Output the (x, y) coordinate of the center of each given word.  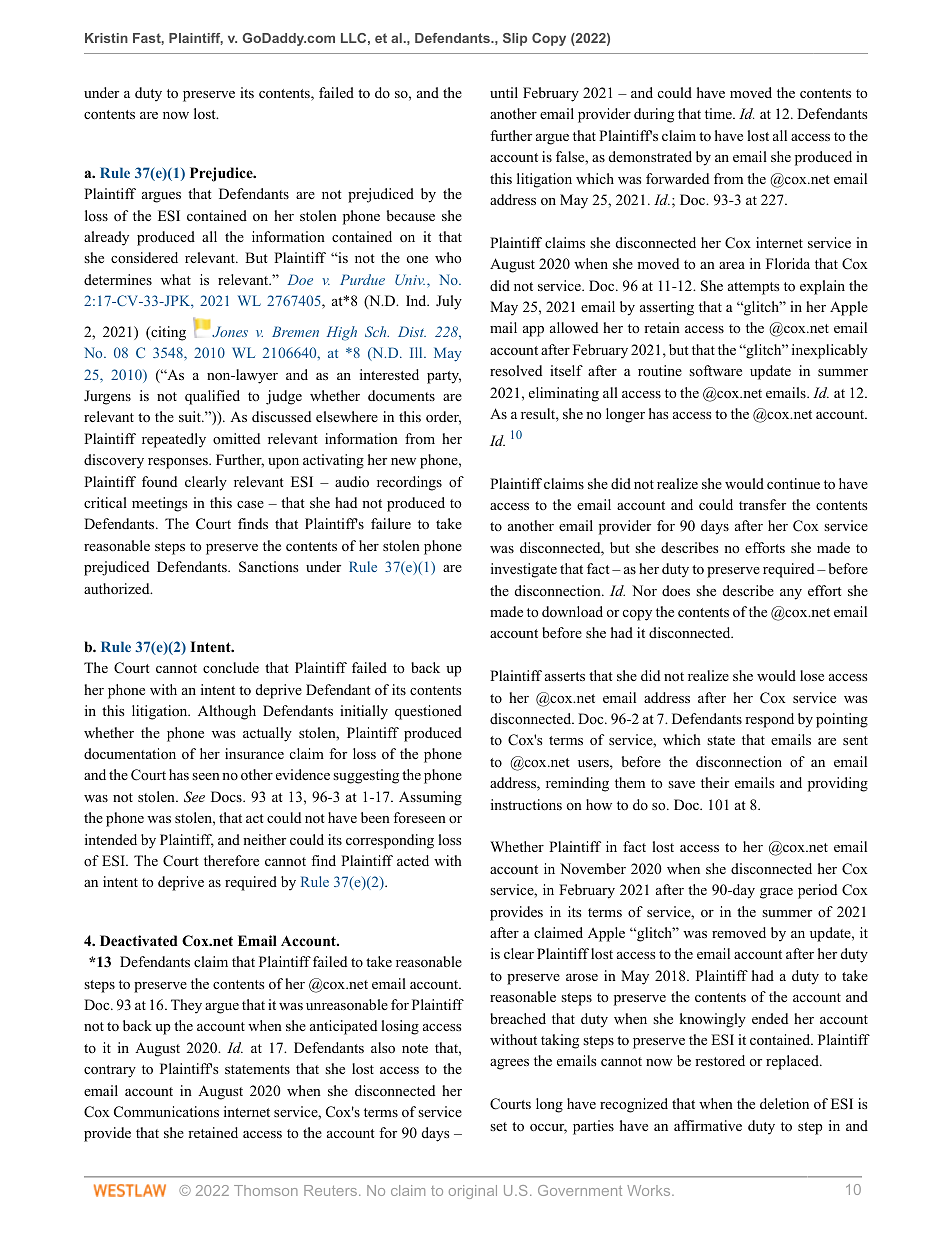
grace (776, 893)
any (791, 594)
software (715, 370)
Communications (166, 1112)
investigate (524, 570)
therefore (231, 861)
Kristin (106, 38)
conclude (231, 667)
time (719, 113)
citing (167, 333)
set (498, 1126)
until (504, 92)
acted (413, 860)
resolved (516, 370)
